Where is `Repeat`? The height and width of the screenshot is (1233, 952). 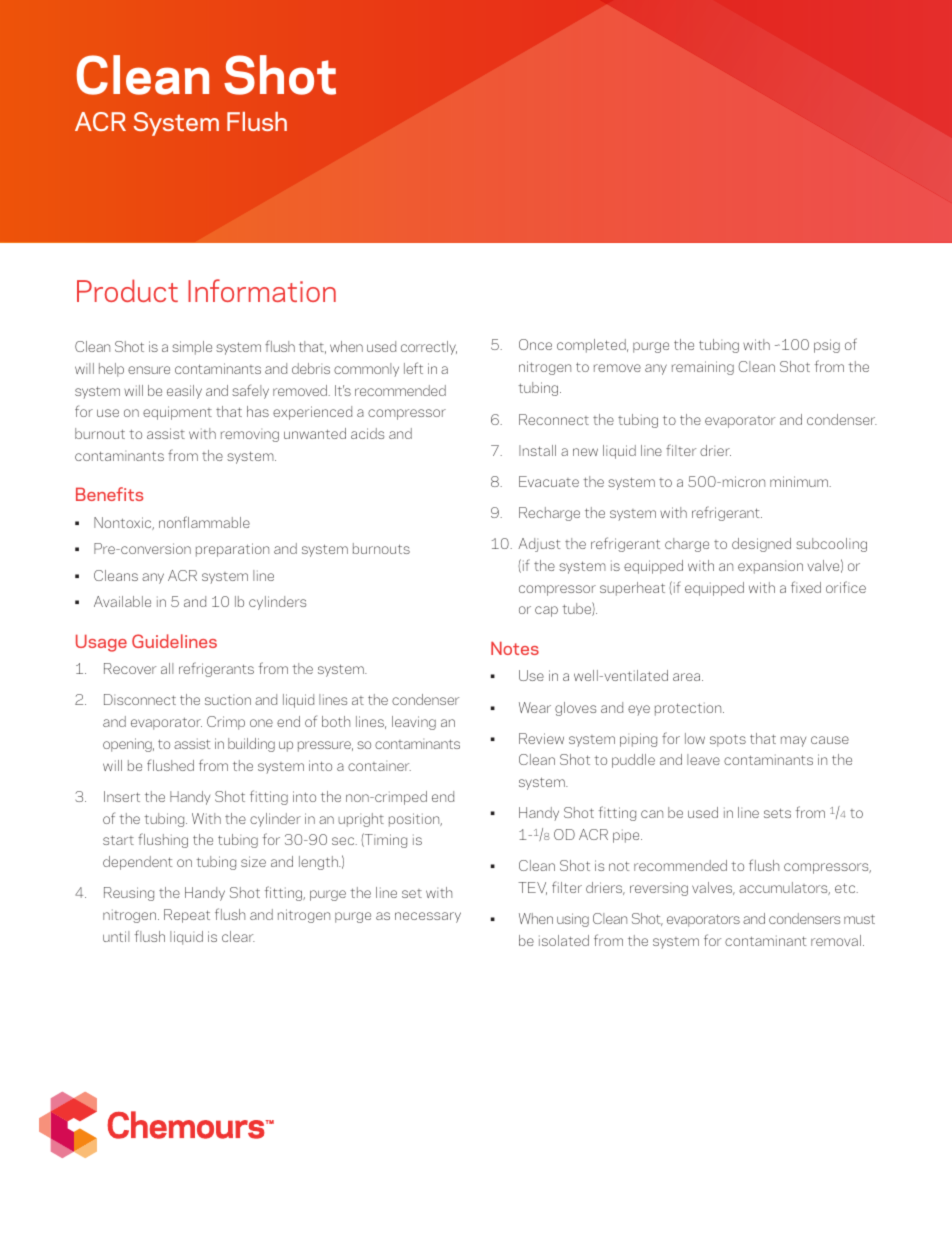 Repeat is located at coordinates (187, 916).
